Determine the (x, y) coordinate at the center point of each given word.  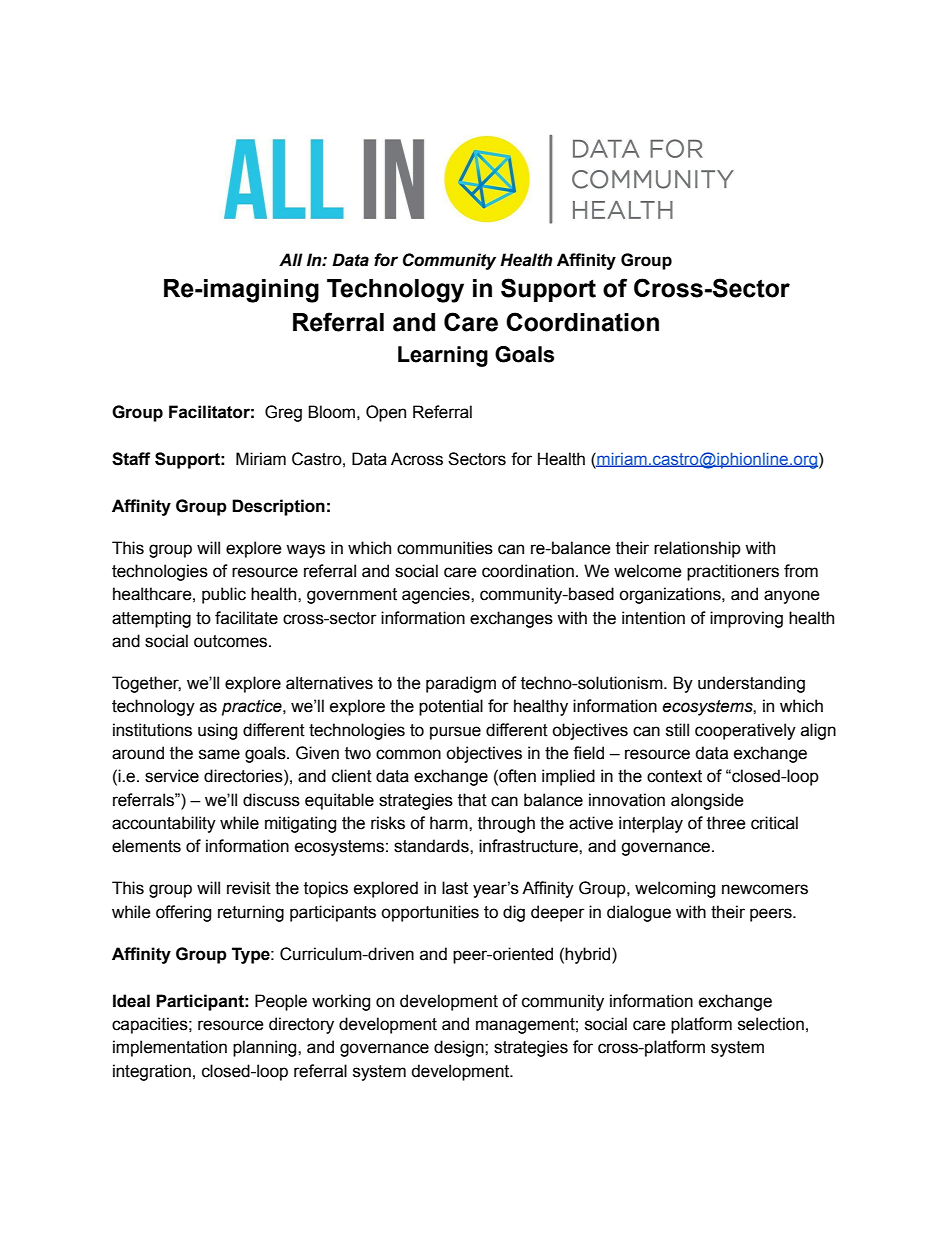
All (291, 259)
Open (386, 413)
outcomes (232, 641)
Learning (443, 356)
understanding (751, 684)
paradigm (461, 684)
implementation (170, 1048)
